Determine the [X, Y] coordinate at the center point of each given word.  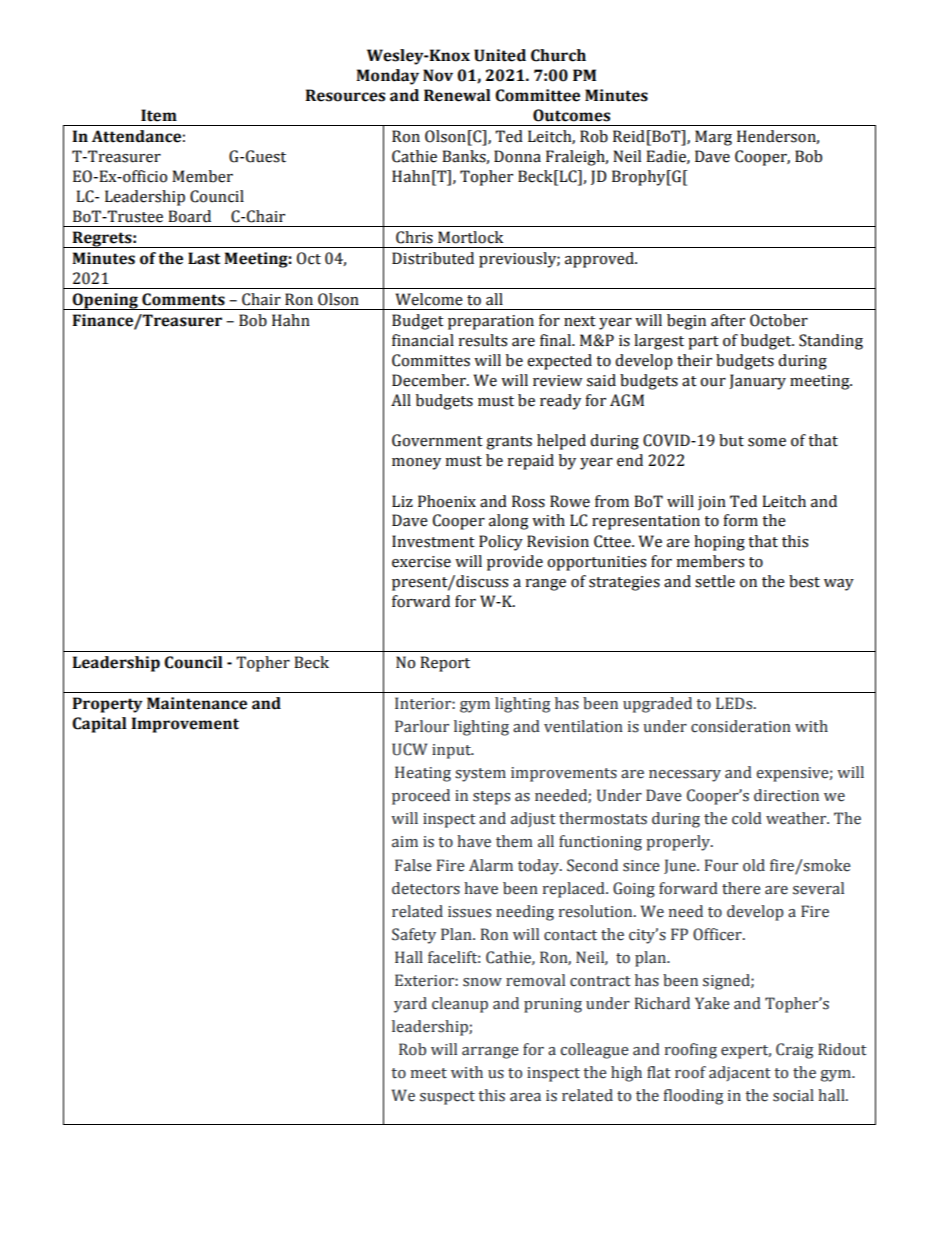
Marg [713, 138]
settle [715, 581]
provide [515, 563]
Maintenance [197, 703]
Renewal [457, 95]
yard [410, 1005]
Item [159, 115]
